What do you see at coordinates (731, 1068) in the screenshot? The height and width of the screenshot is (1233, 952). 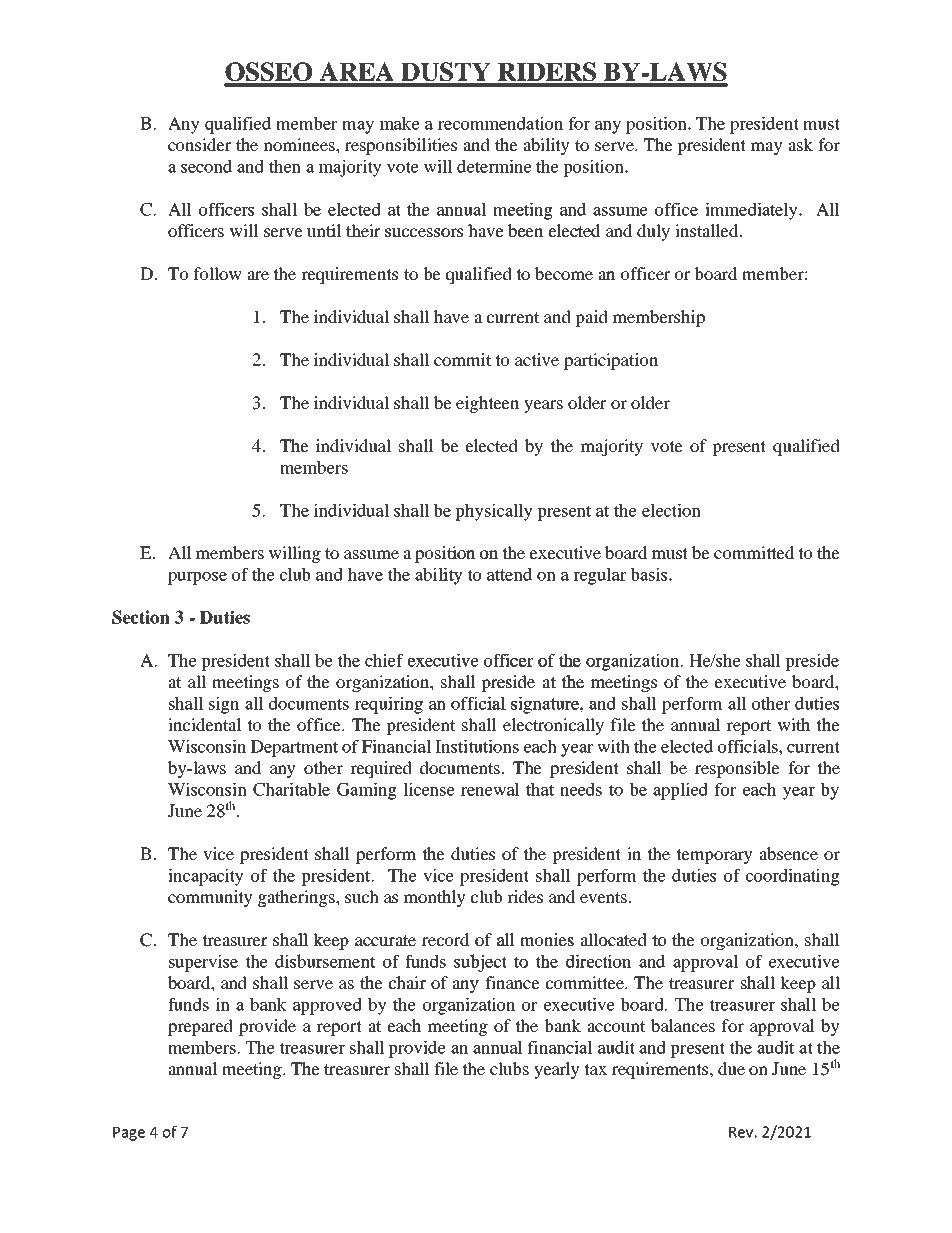 I see `due` at bounding box center [731, 1068].
